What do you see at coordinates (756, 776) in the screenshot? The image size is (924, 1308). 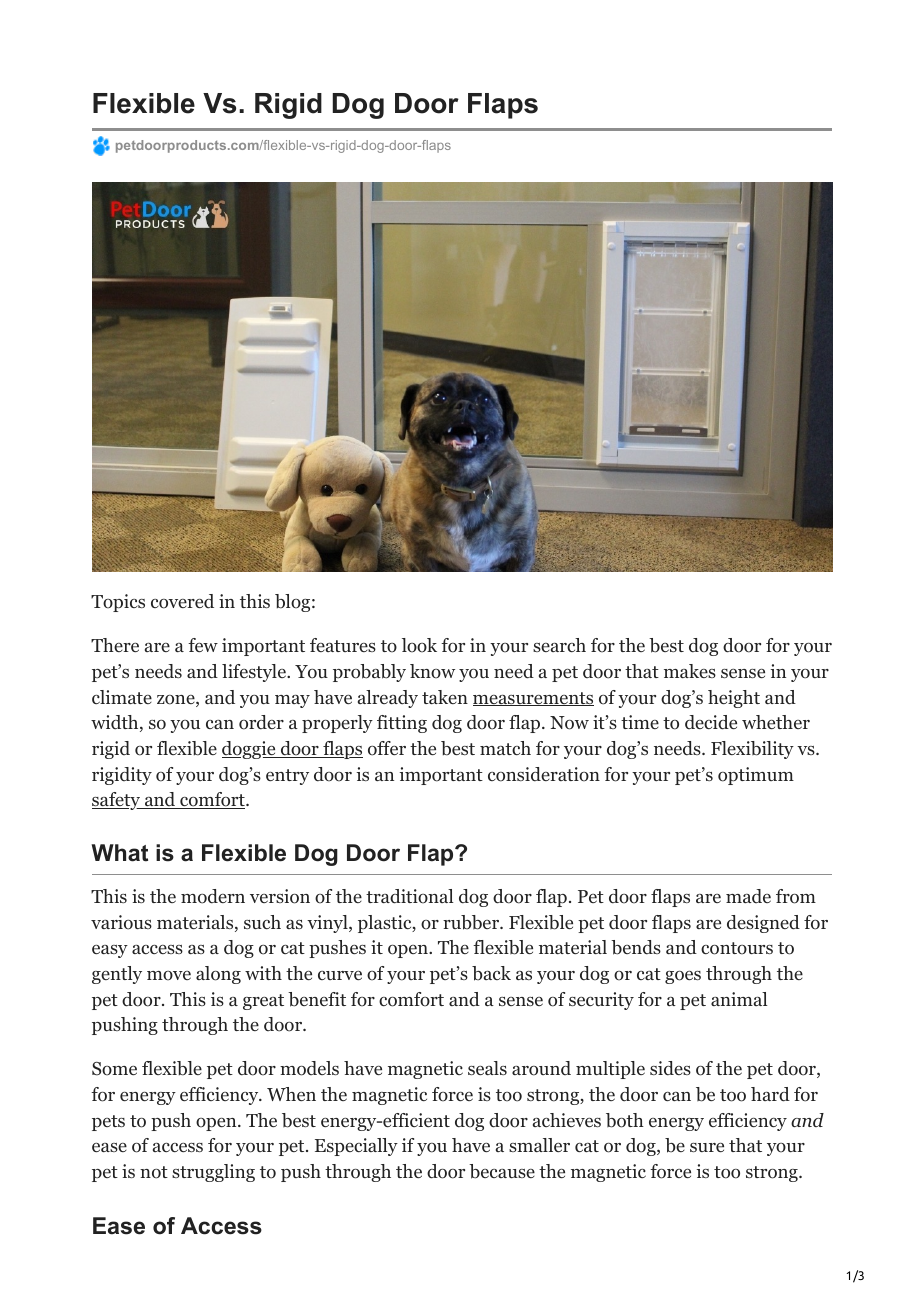 I see `optimum` at bounding box center [756, 776].
